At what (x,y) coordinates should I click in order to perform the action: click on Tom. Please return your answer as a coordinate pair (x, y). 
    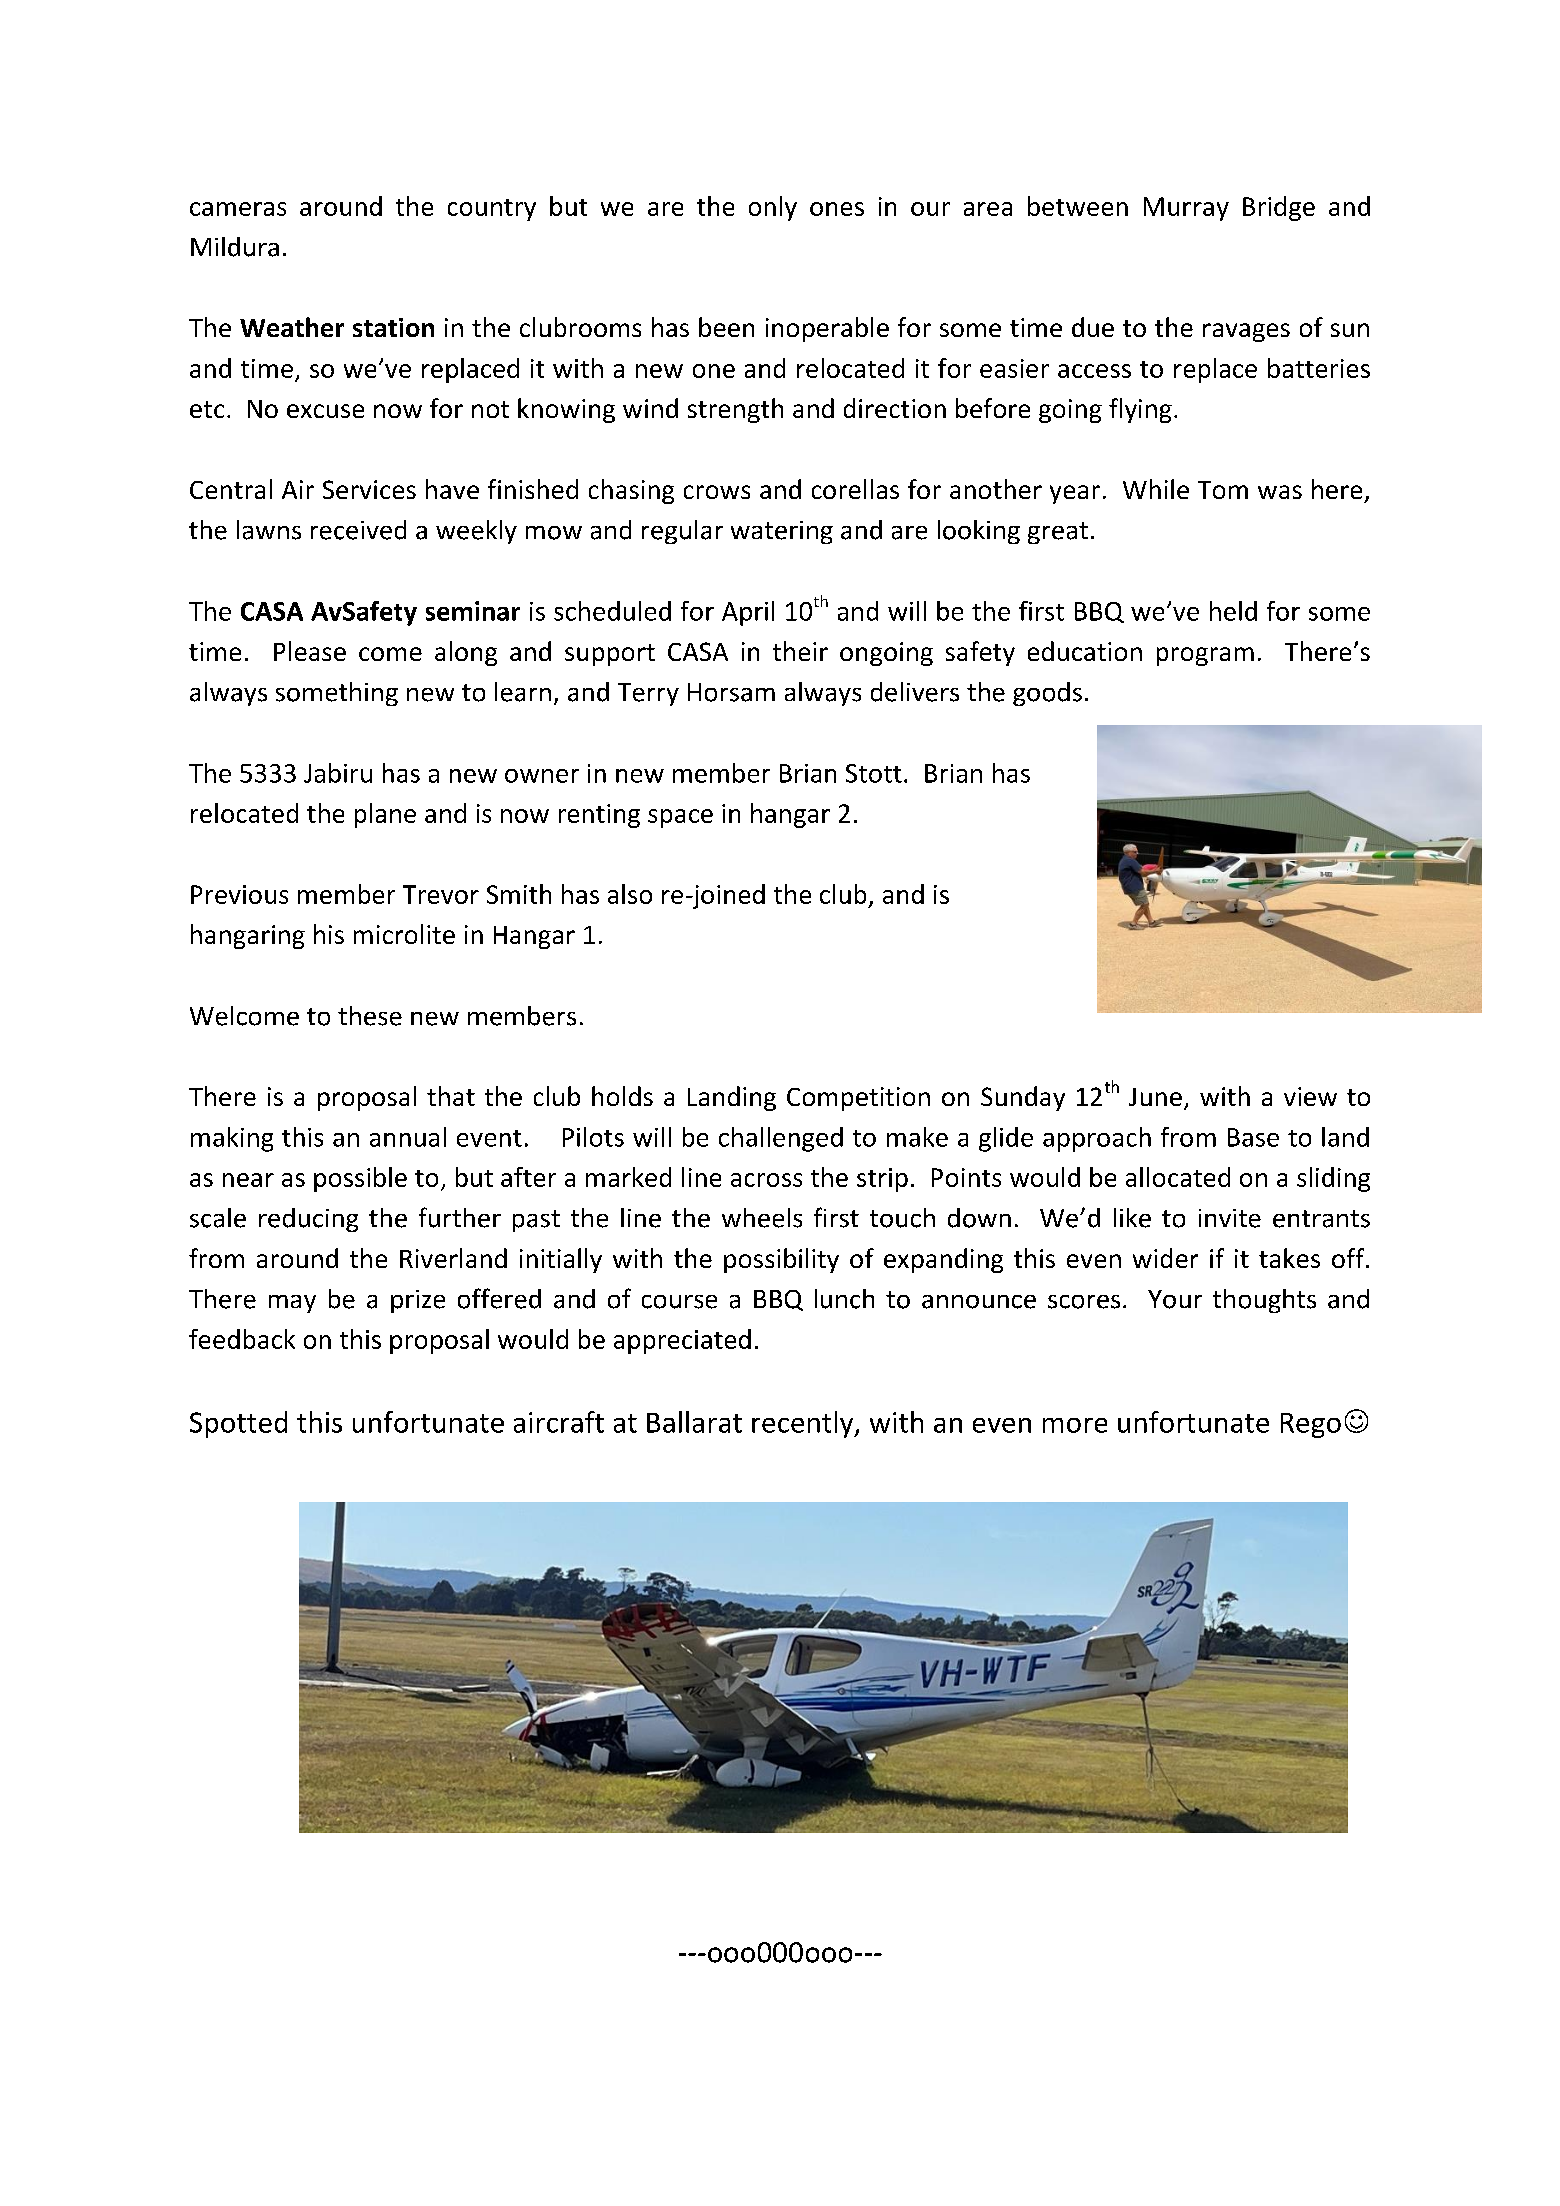
    Looking at the image, I should click on (1223, 490).
